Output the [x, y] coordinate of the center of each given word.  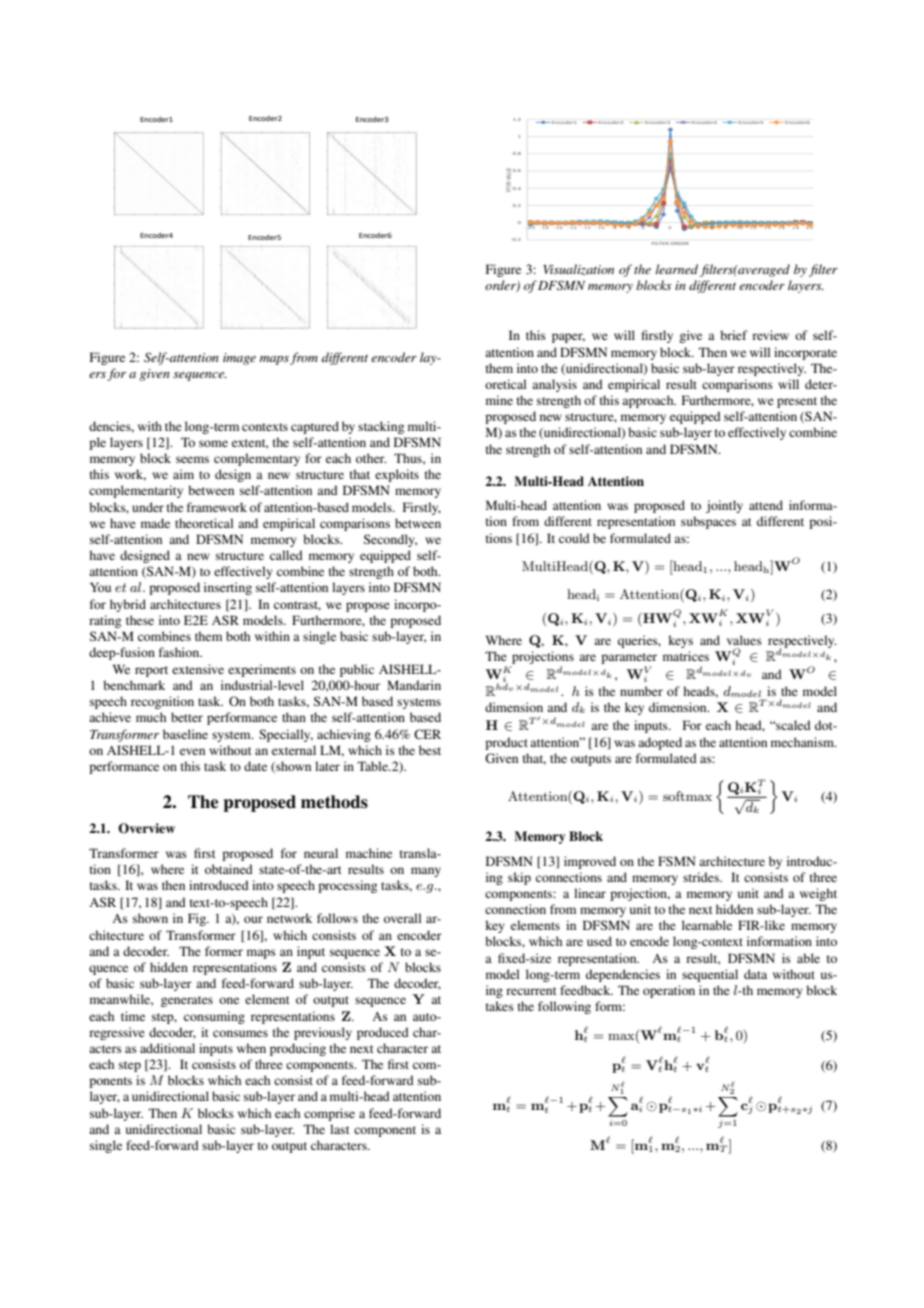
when [251, 1048]
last [340, 1129]
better [187, 717]
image [239, 359]
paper [568, 338]
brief [734, 335]
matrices [686, 656]
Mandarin [414, 685]
